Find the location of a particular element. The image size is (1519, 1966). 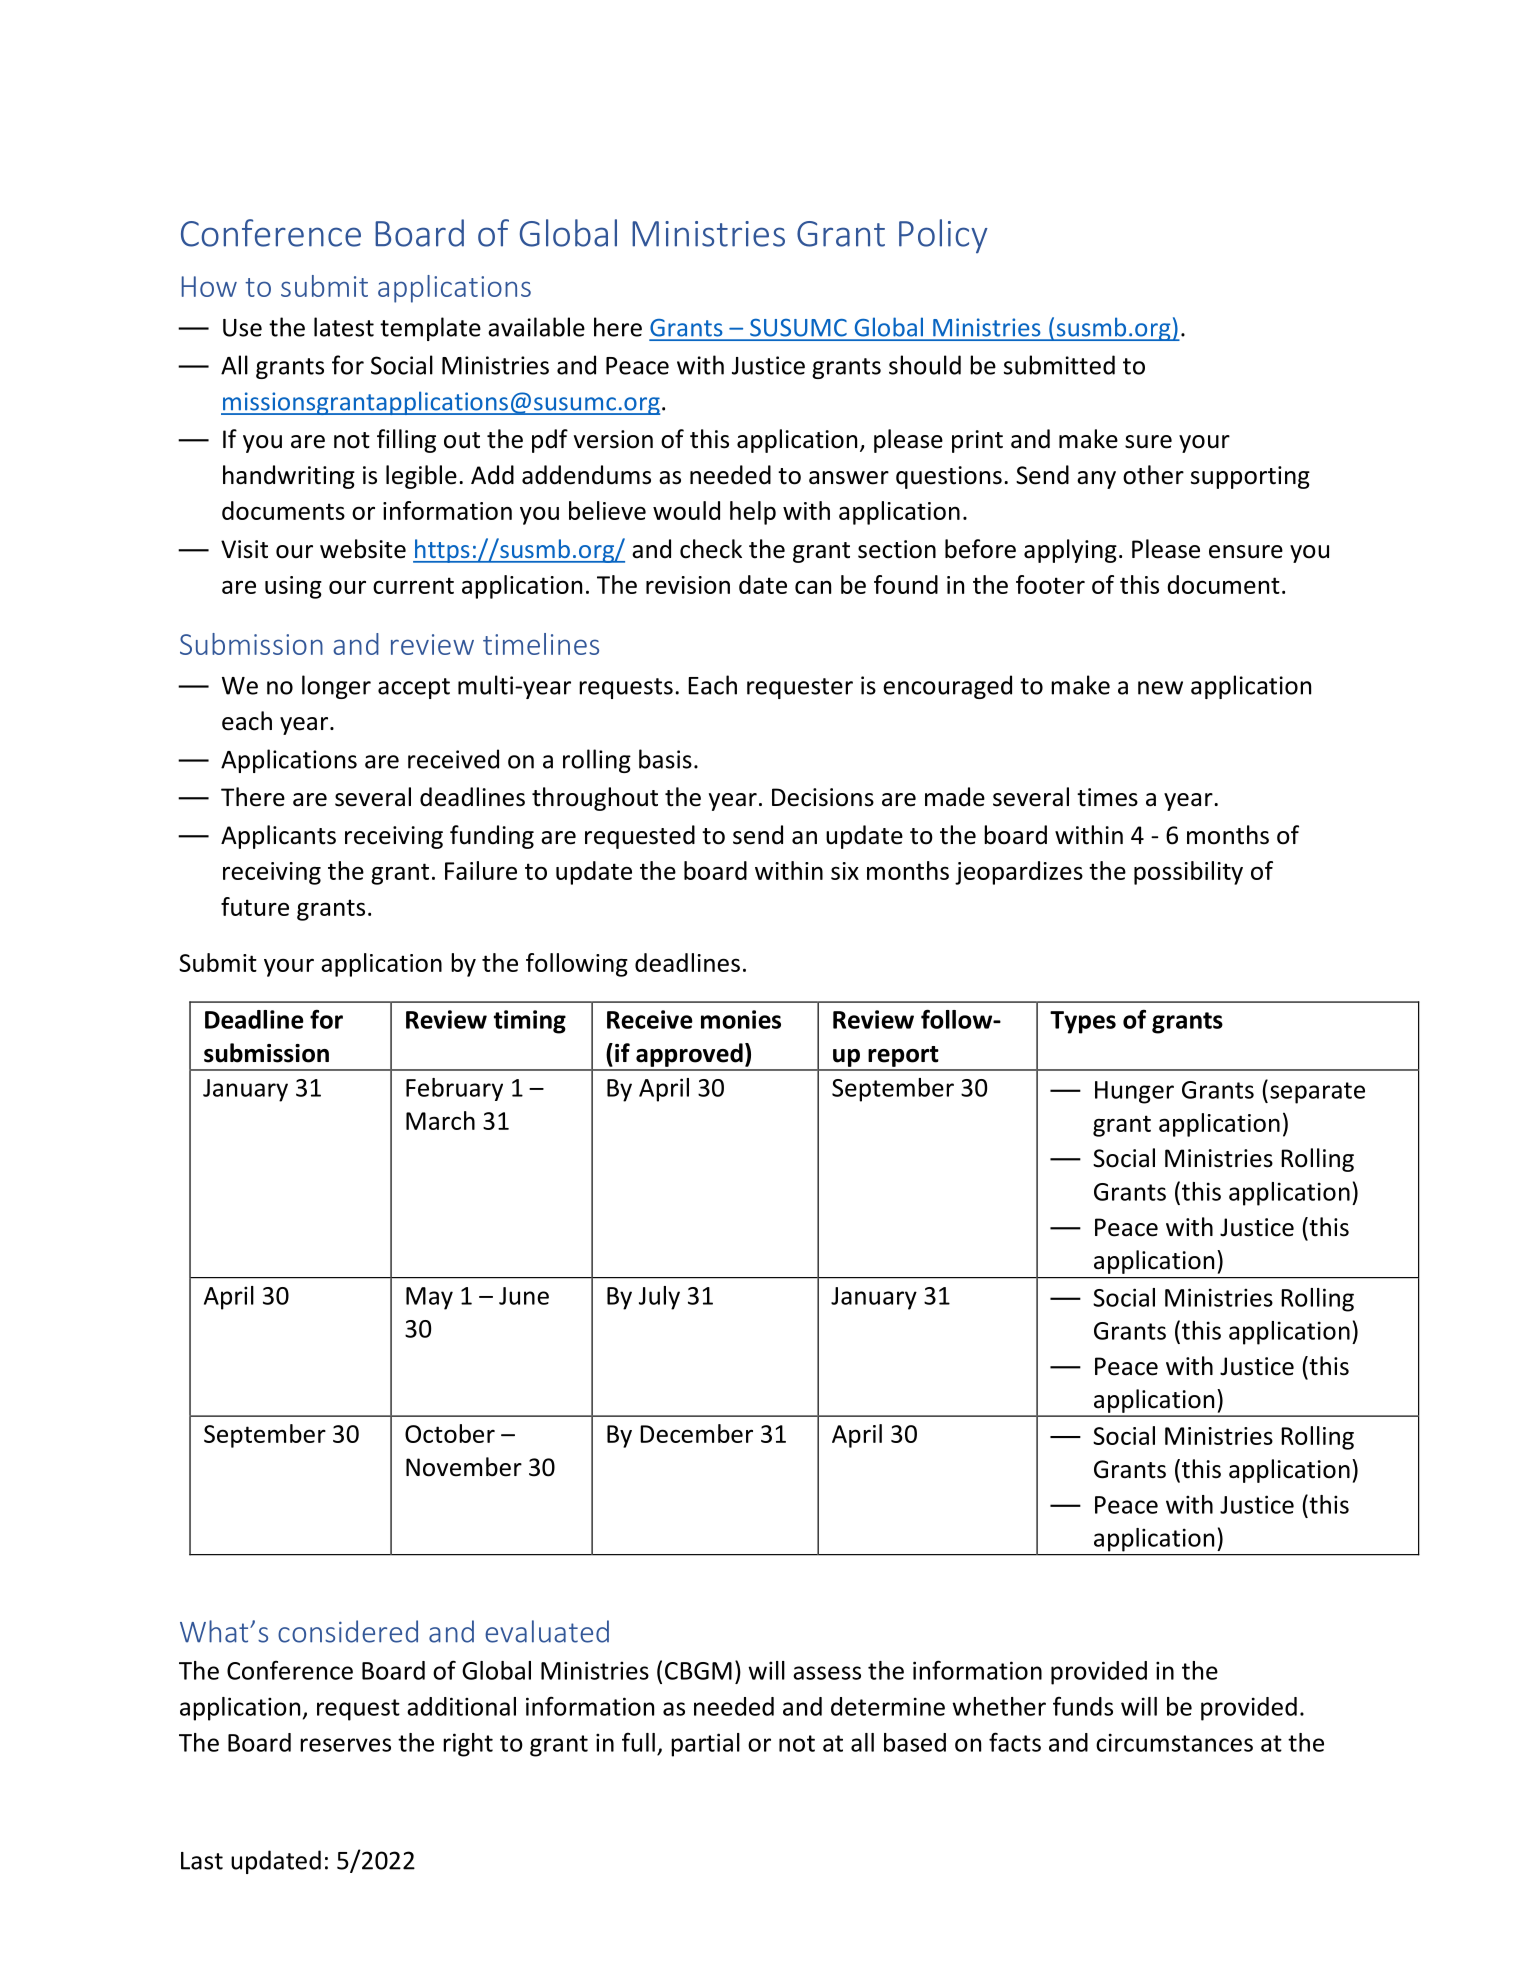

partial is located at coordinates (705, 1745).
